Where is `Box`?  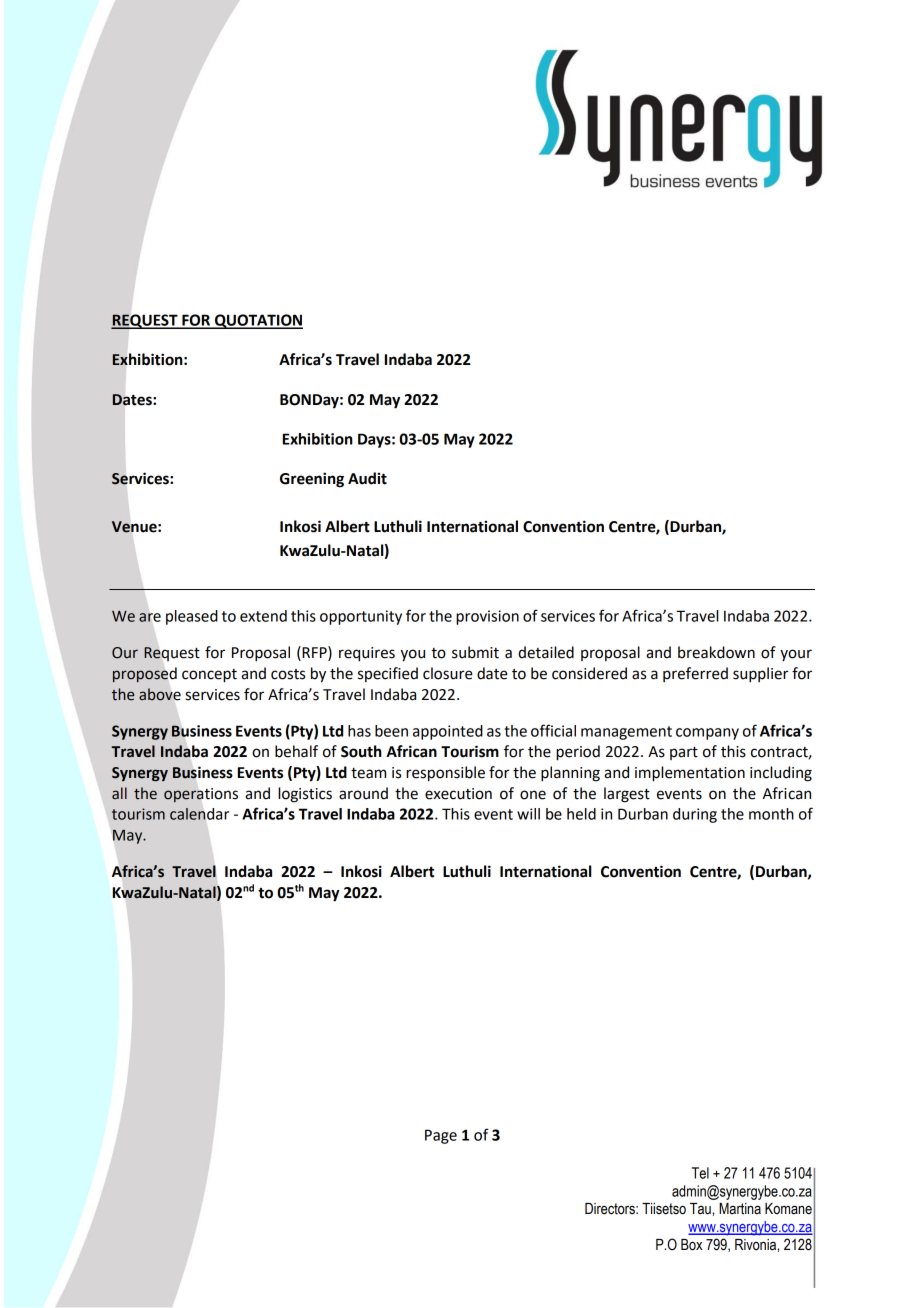 Box is located at coordinates (691, 1245).
